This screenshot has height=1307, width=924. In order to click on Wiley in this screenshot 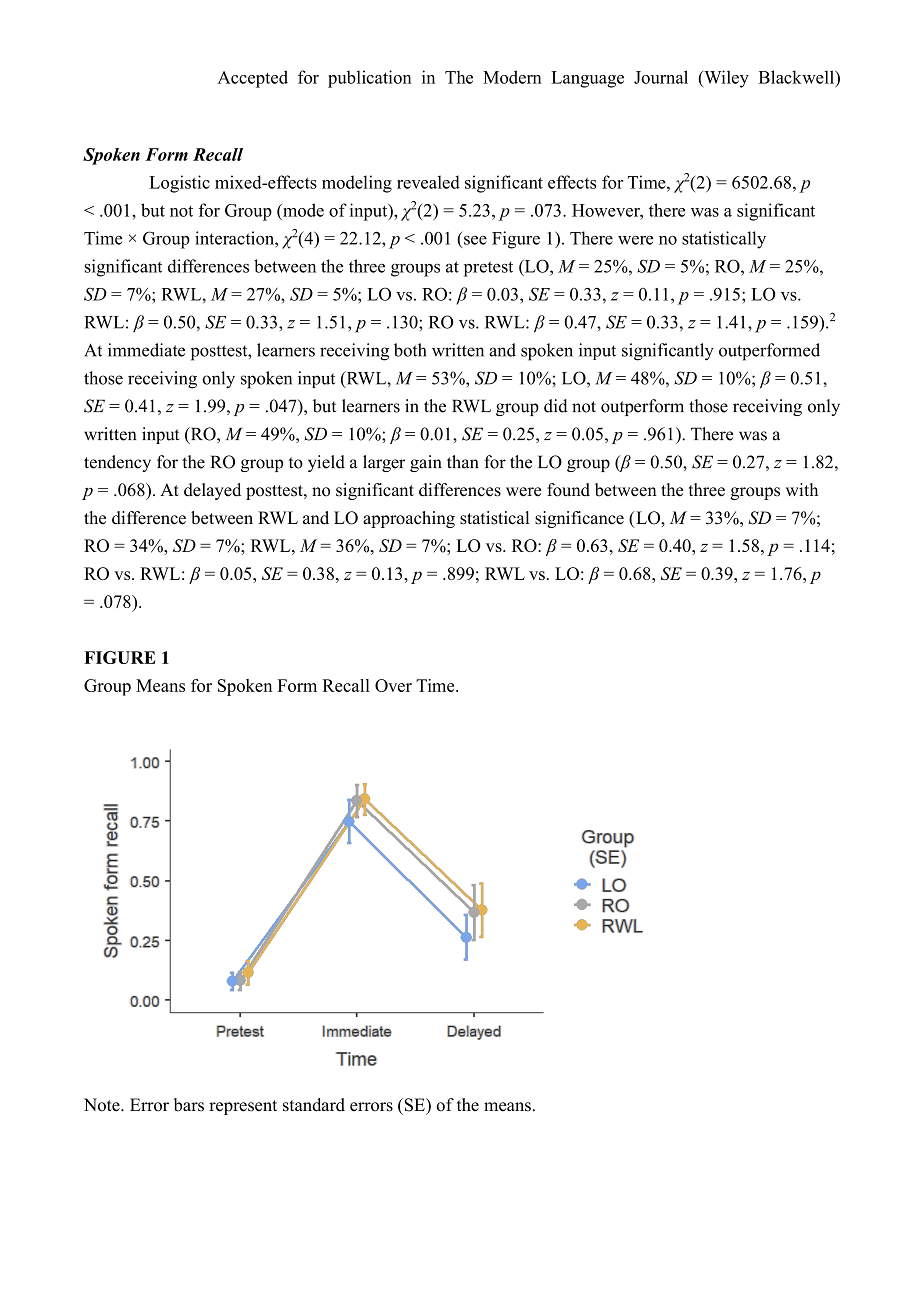, I will do `click(725, 79)`.
